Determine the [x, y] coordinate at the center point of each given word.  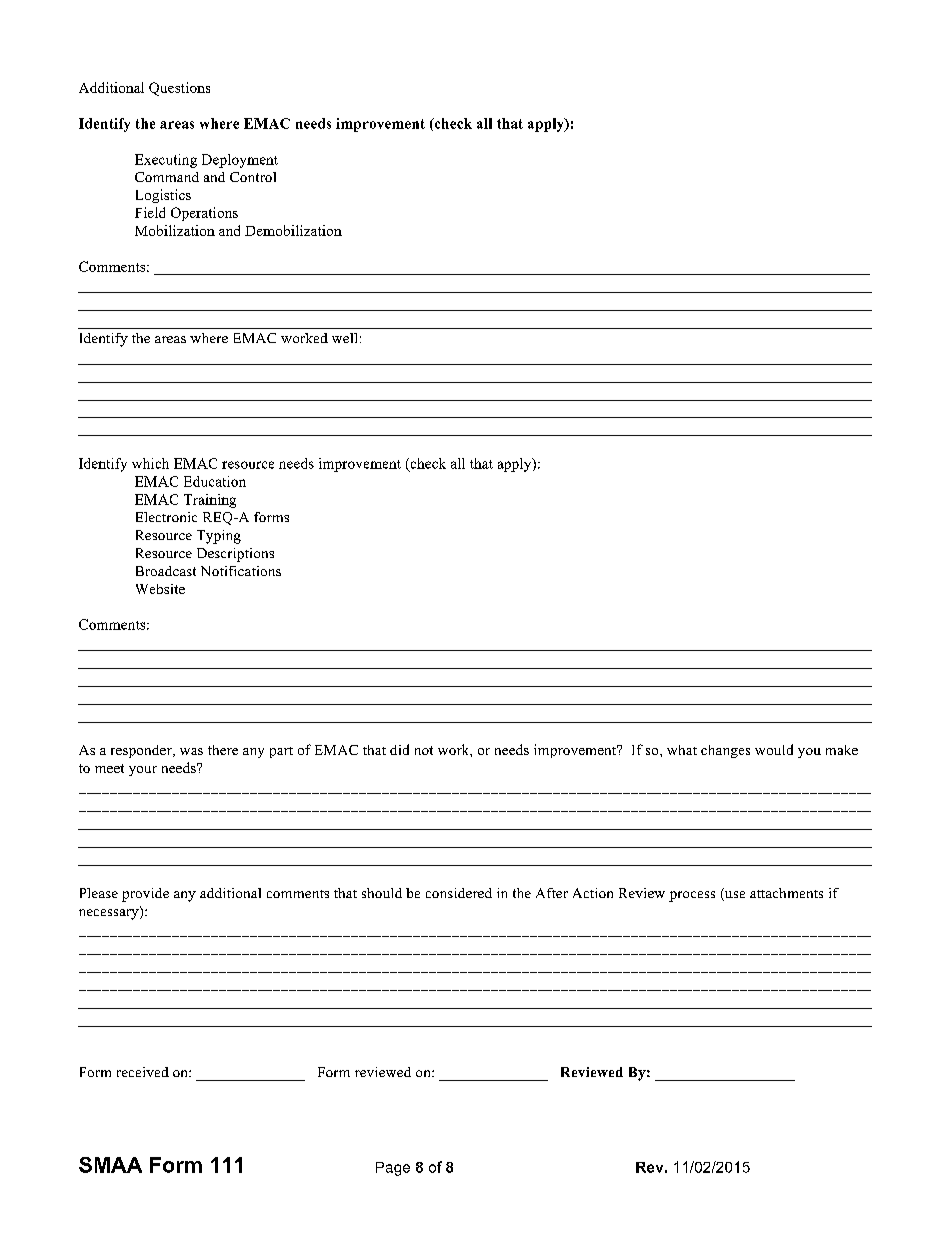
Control [253, 177]
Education [215, 481]
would [774, 749]
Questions [179, 89]
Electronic [166, 517]
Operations [204, 214]
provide [145, 895]
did [399, 749]
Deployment [240, 161]
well [344, 338]
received [143, 1072]
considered [459, 893]
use [734, 896]
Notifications [241, 571]
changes [725, 751]
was [191, 751]
